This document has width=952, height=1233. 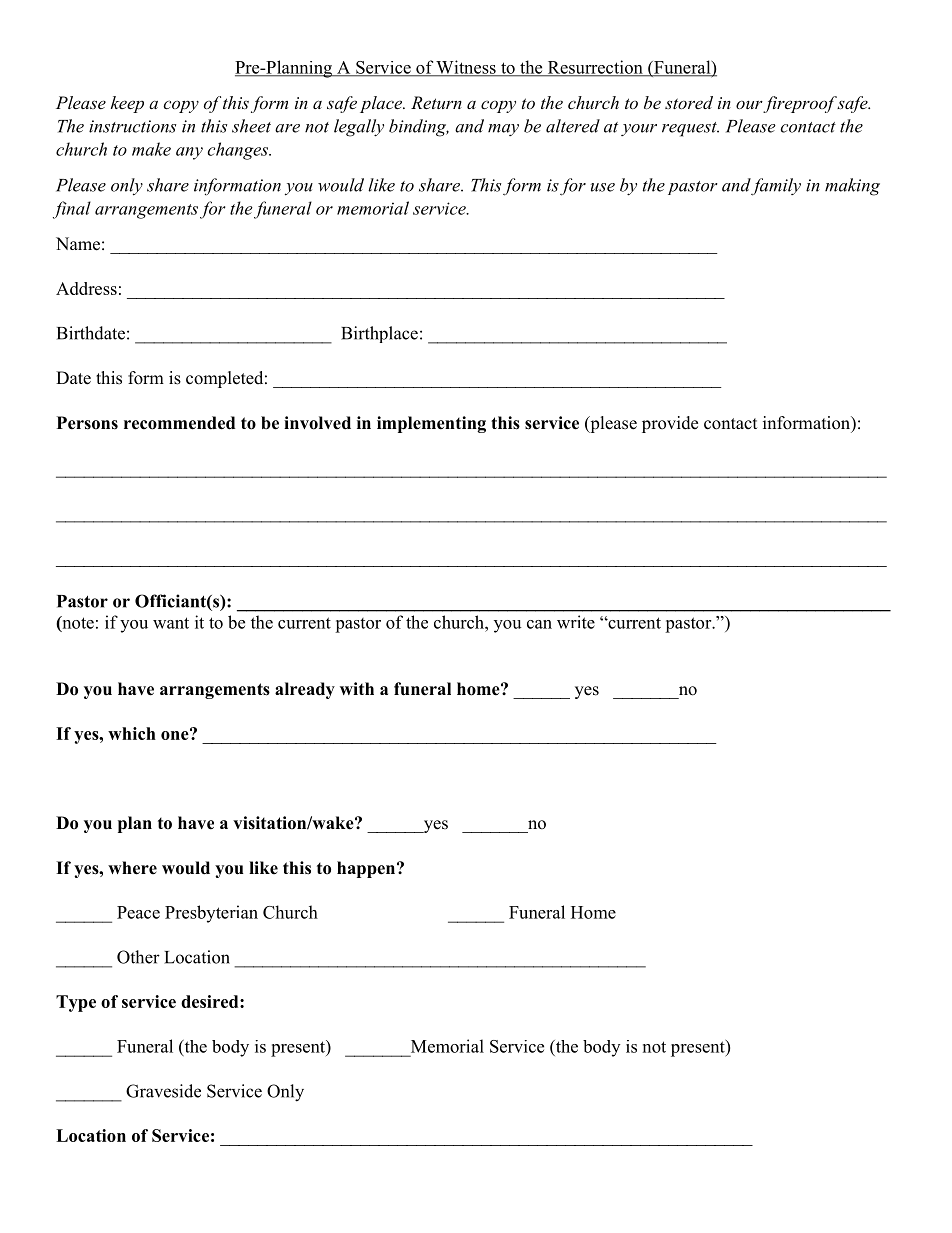 What do you see at coordinates (539, 624) in the document?
I see `can` at bounding box center [539, 624].
